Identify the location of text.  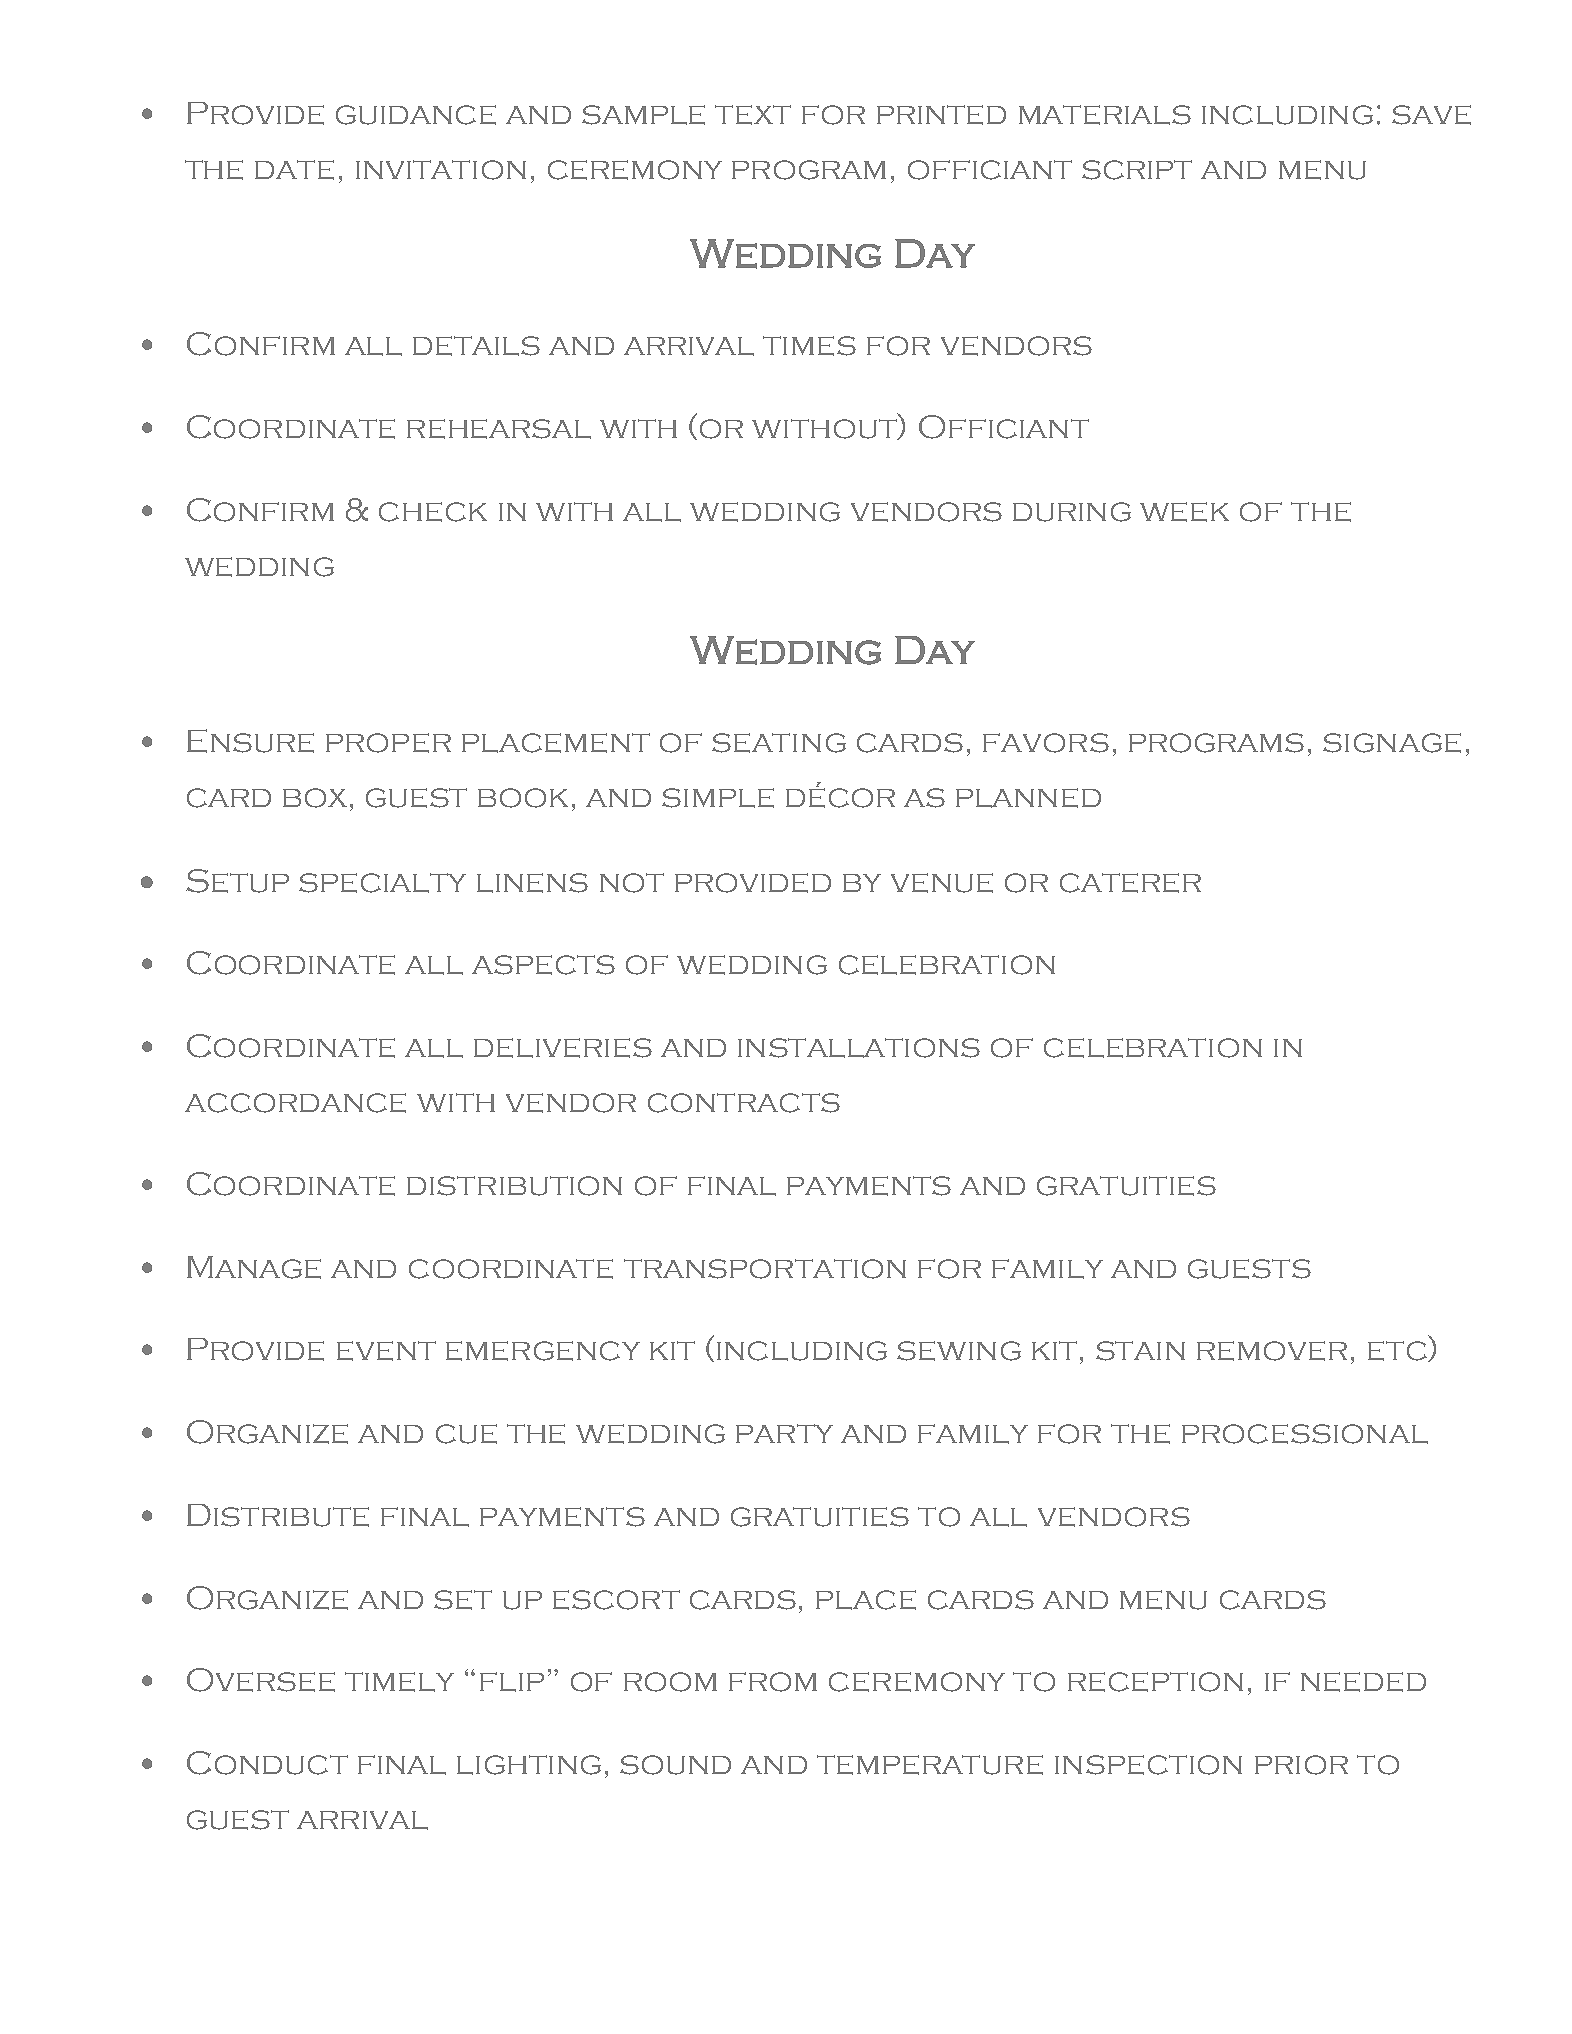
(753, 115).
